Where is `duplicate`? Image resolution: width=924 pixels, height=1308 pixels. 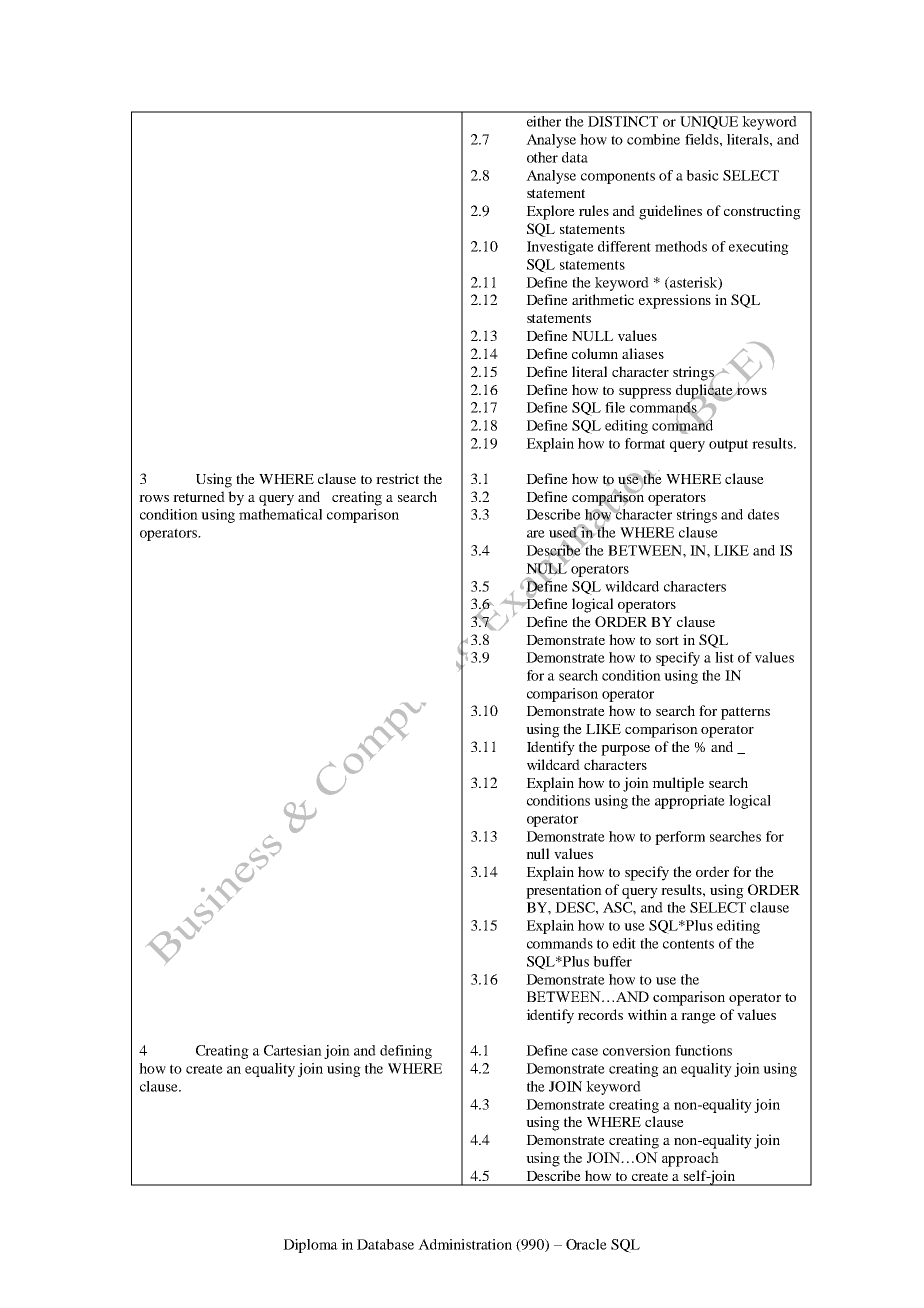 duplicate is located at coordinates (705, 391).
